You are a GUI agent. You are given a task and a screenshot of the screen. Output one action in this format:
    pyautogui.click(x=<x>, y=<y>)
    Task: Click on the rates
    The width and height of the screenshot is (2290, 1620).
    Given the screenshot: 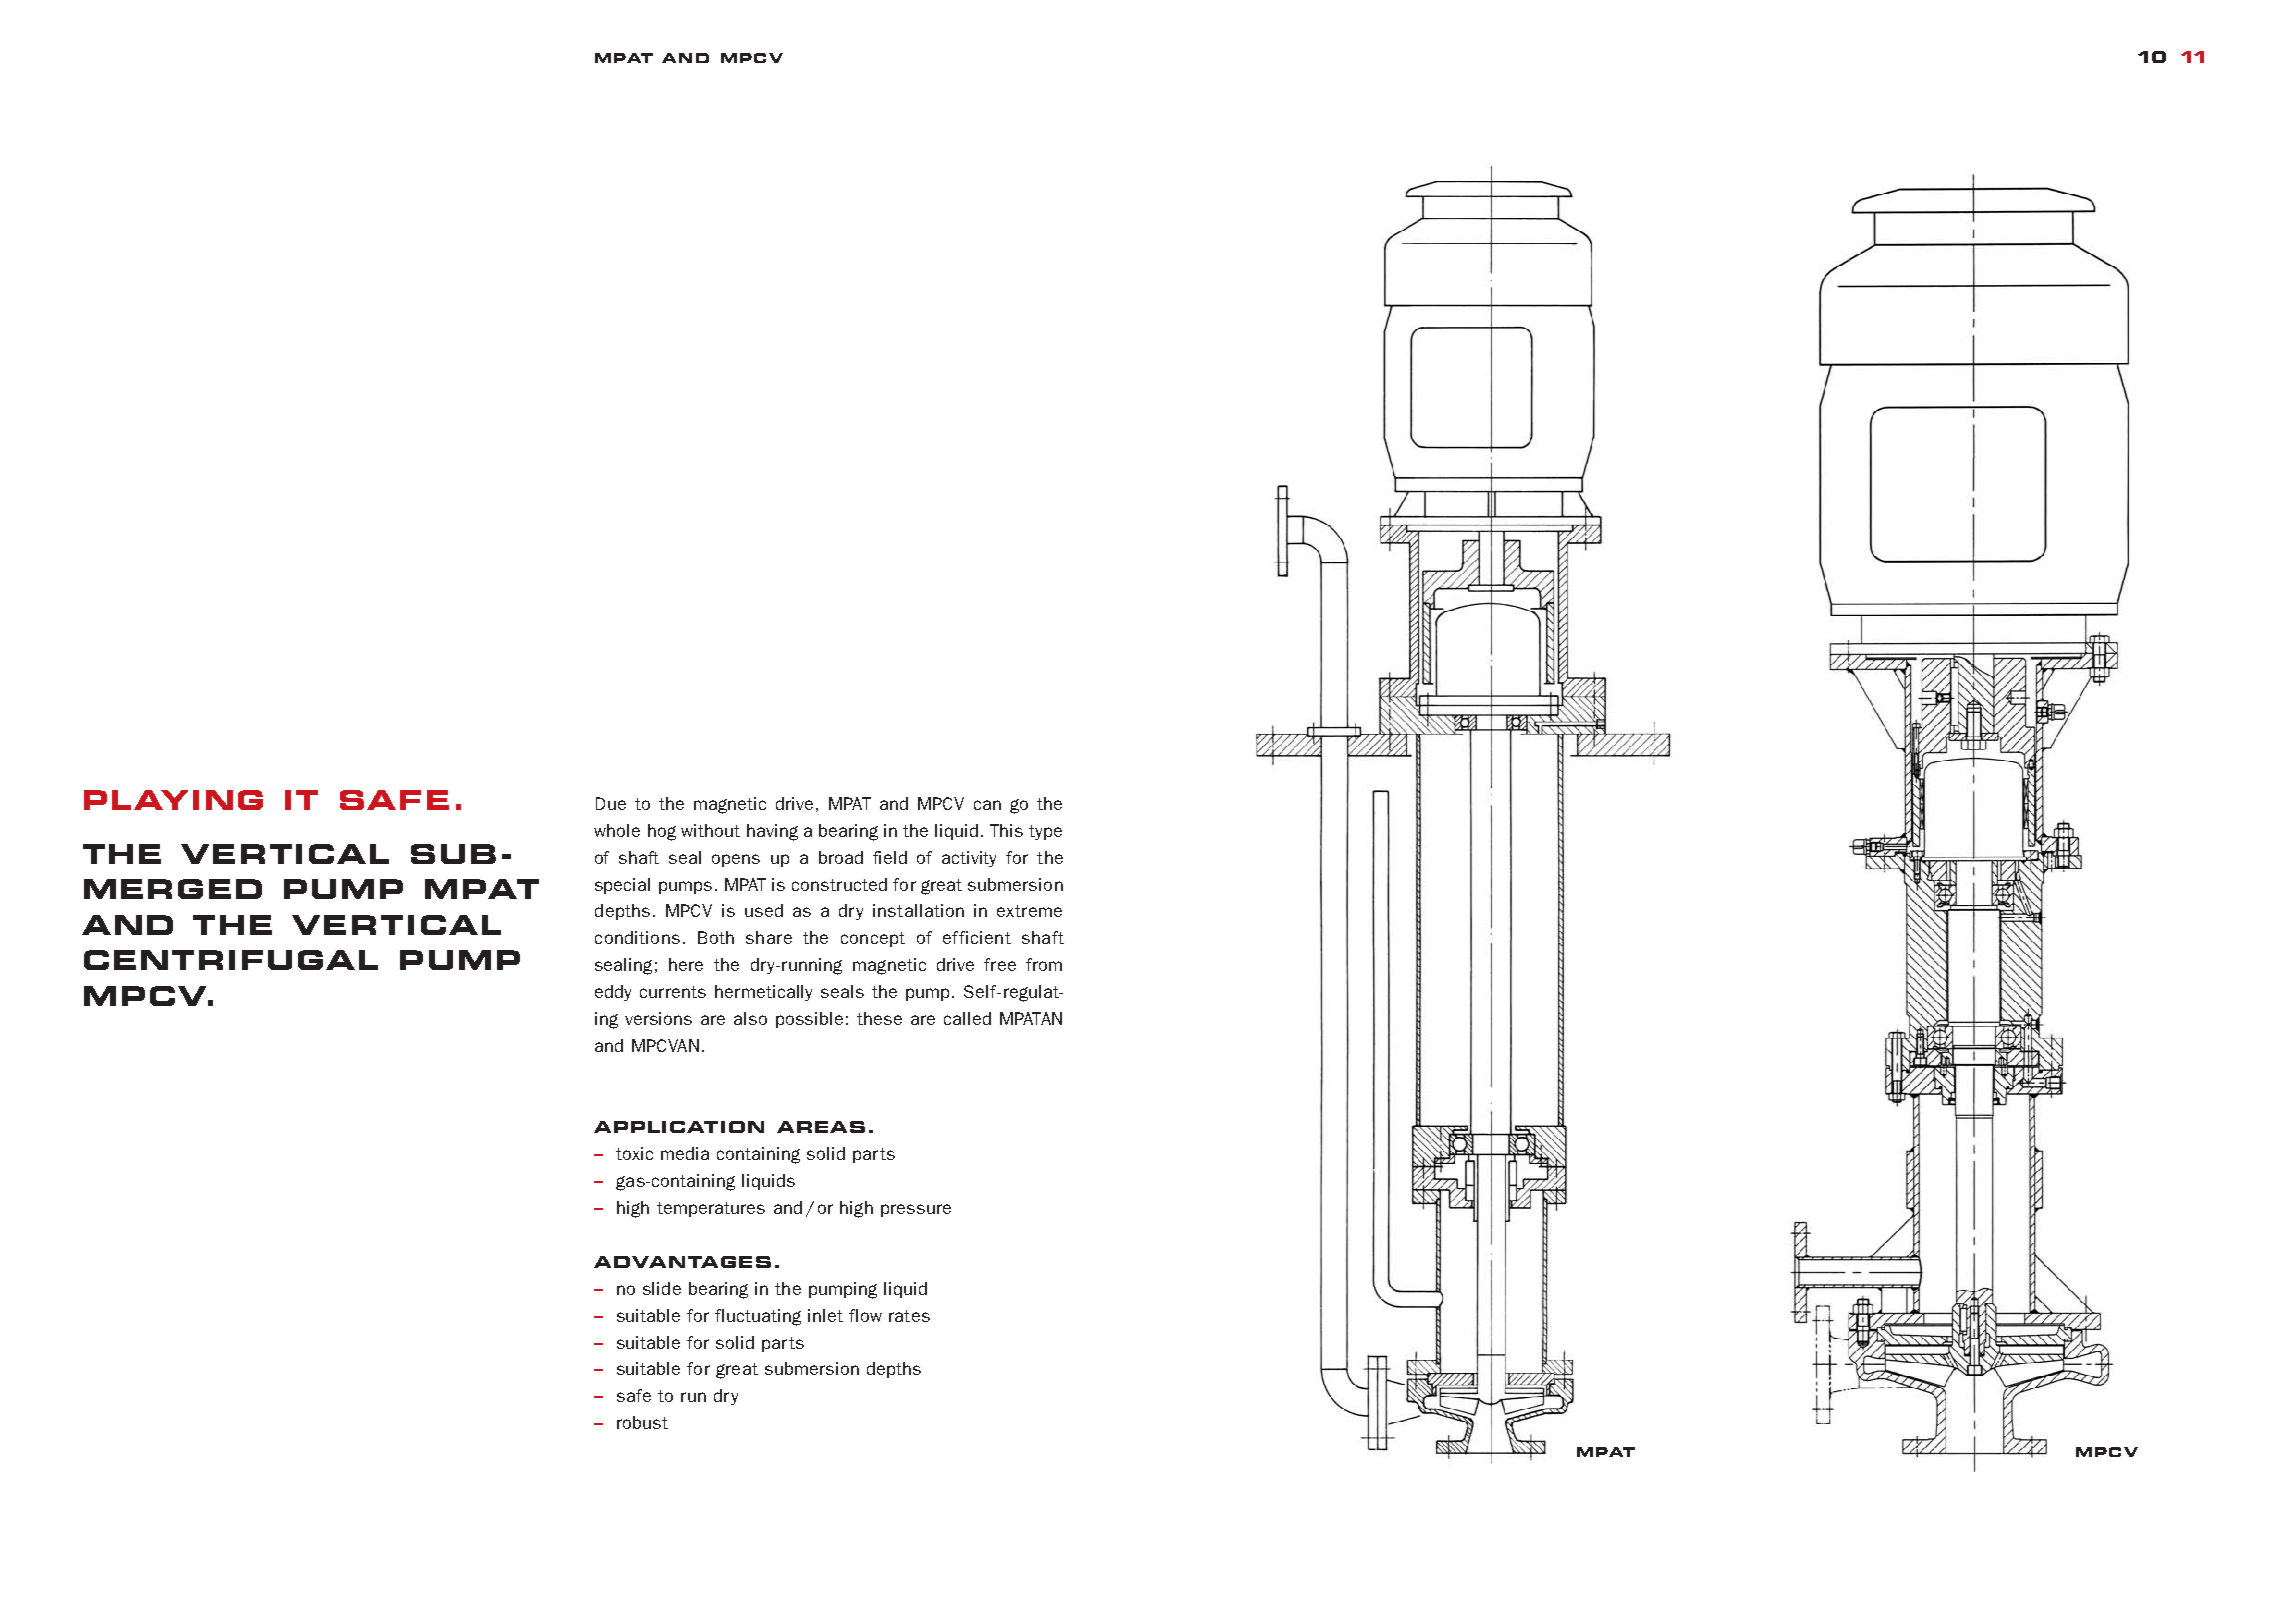 What is the action you would take?
    pyautogui.click(x=909, y=1316)
